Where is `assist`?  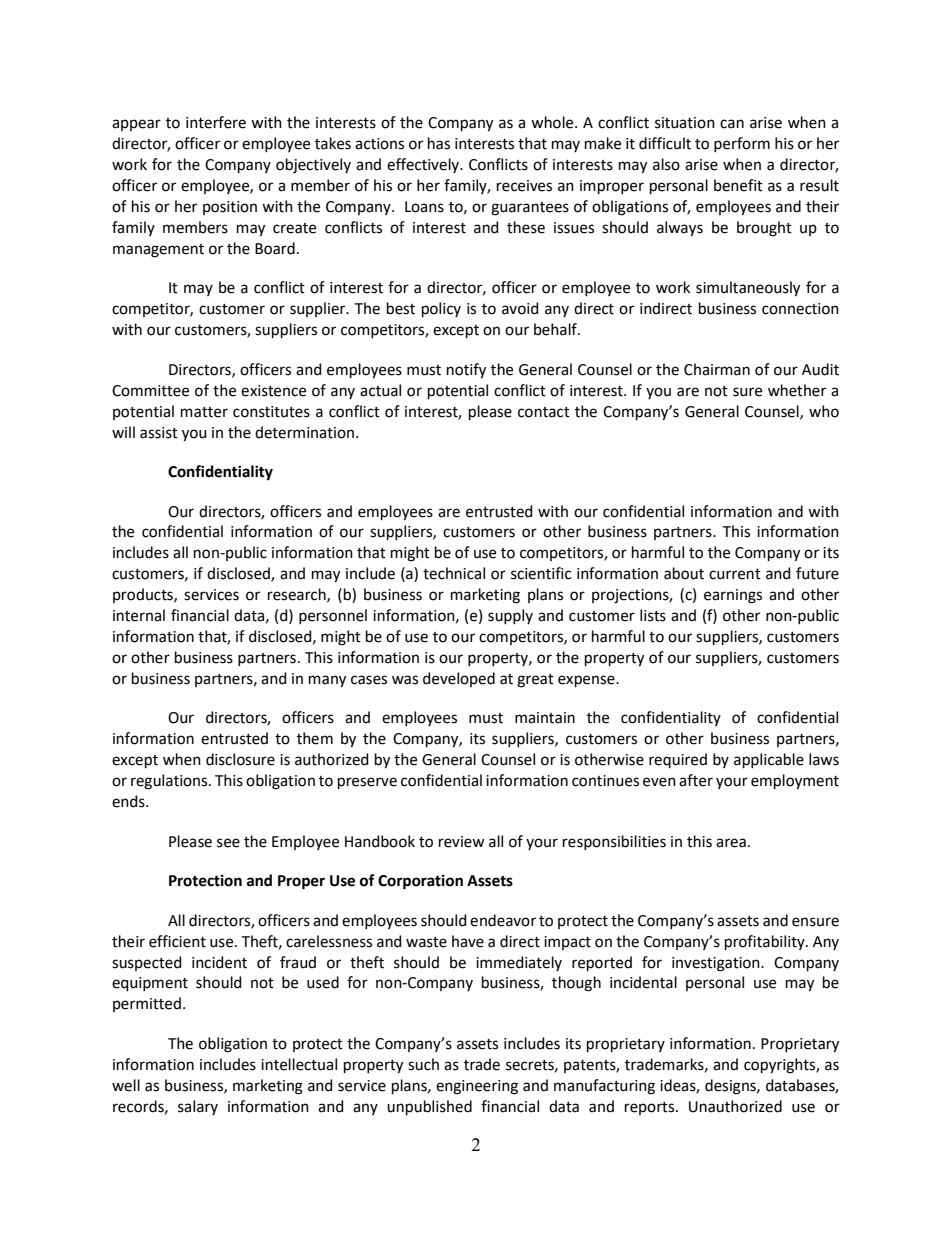
assist is located at coordinates (159, 433).
